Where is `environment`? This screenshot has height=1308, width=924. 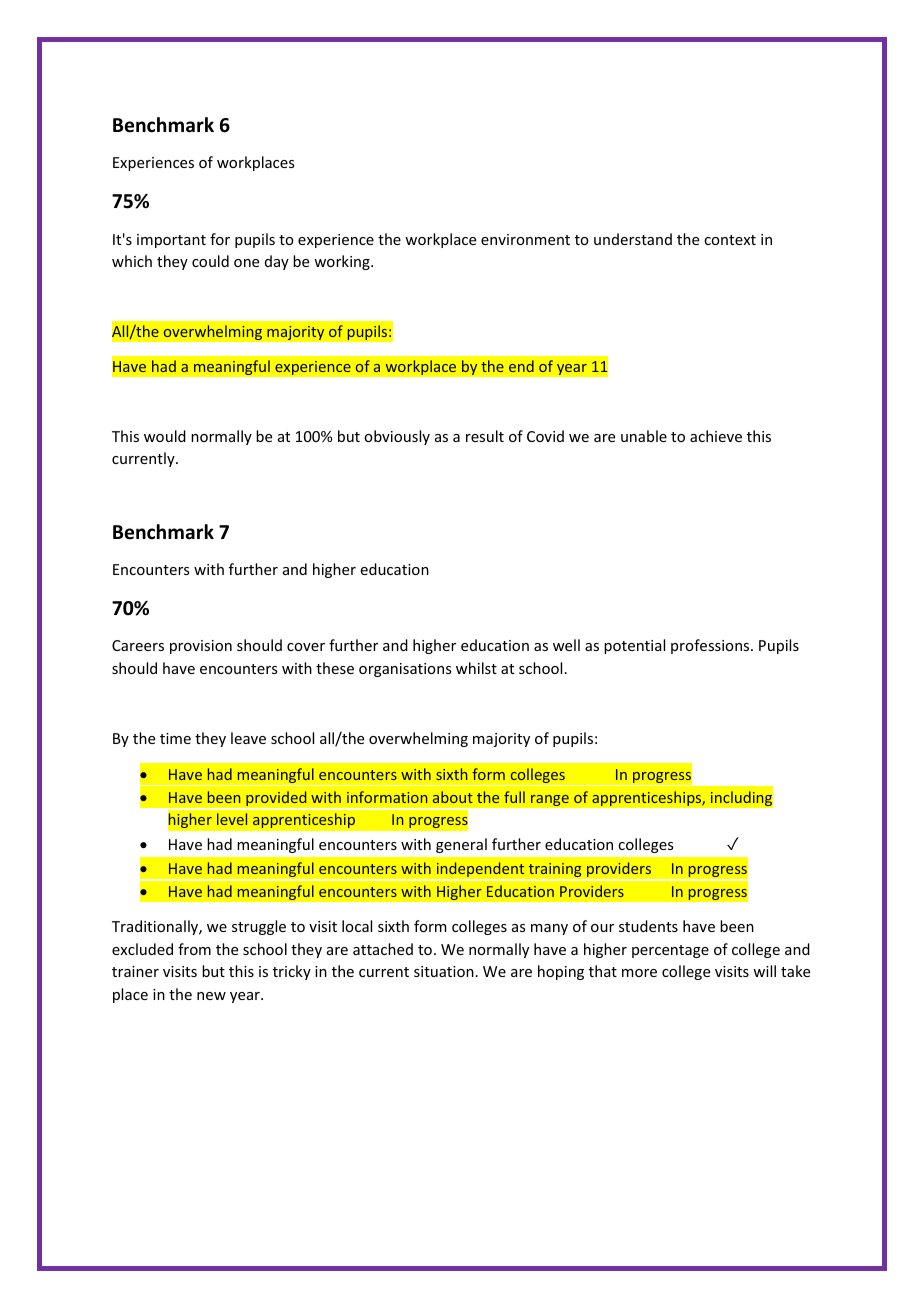
environment is located at coordinates (525, 239).
